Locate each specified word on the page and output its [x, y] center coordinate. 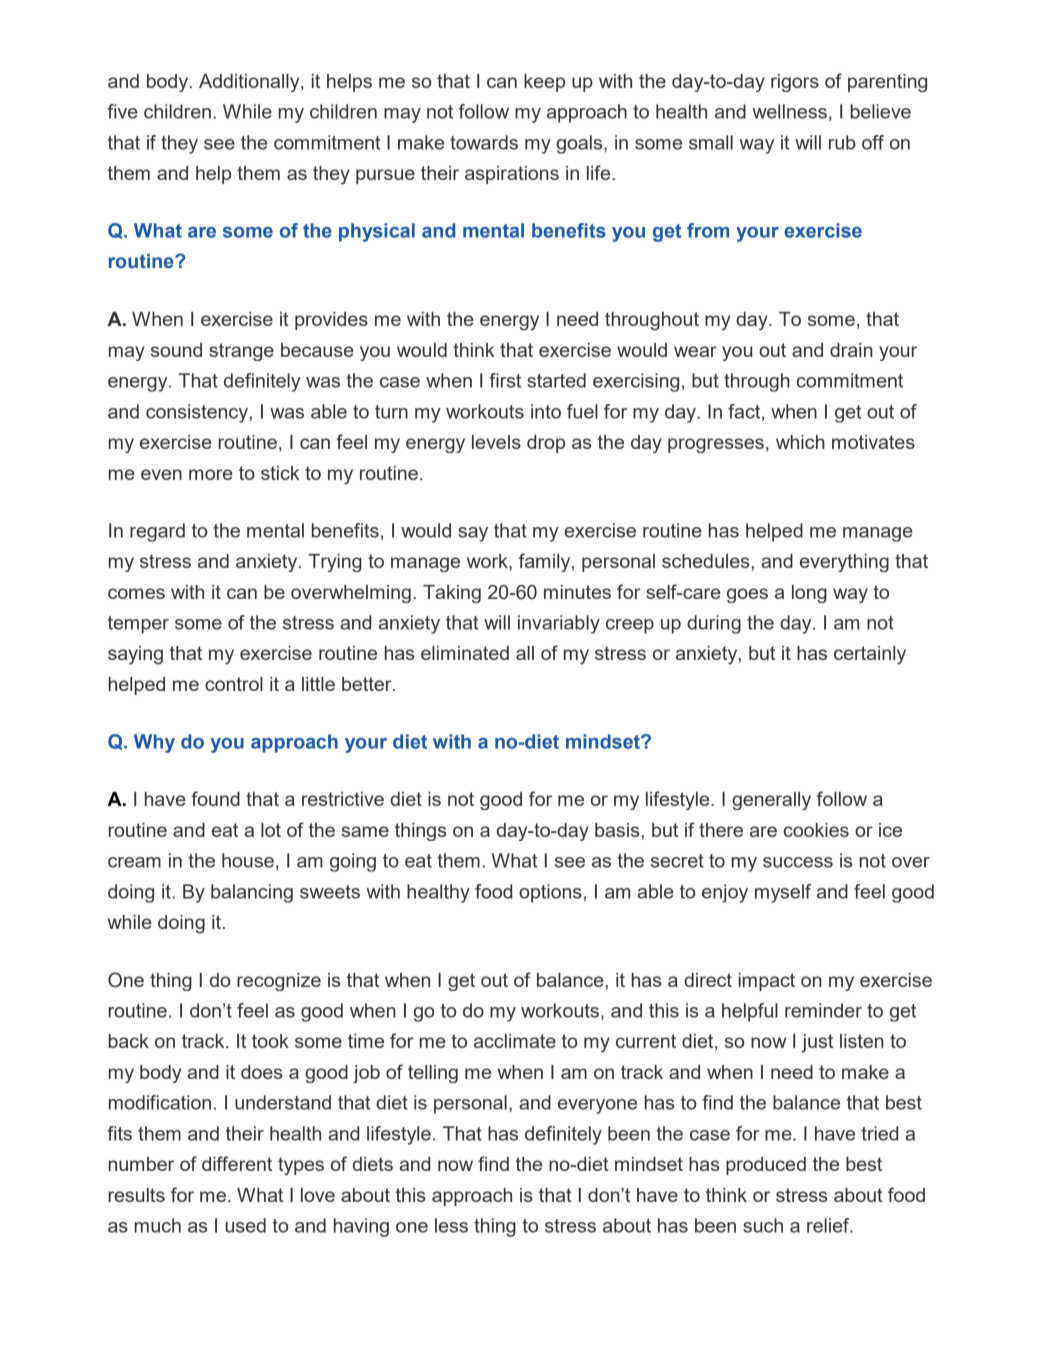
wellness [789, 111]
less [451, 1225]
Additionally [250, 83]
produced [766, 1166]
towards [484, 142]
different [237, 1163]
